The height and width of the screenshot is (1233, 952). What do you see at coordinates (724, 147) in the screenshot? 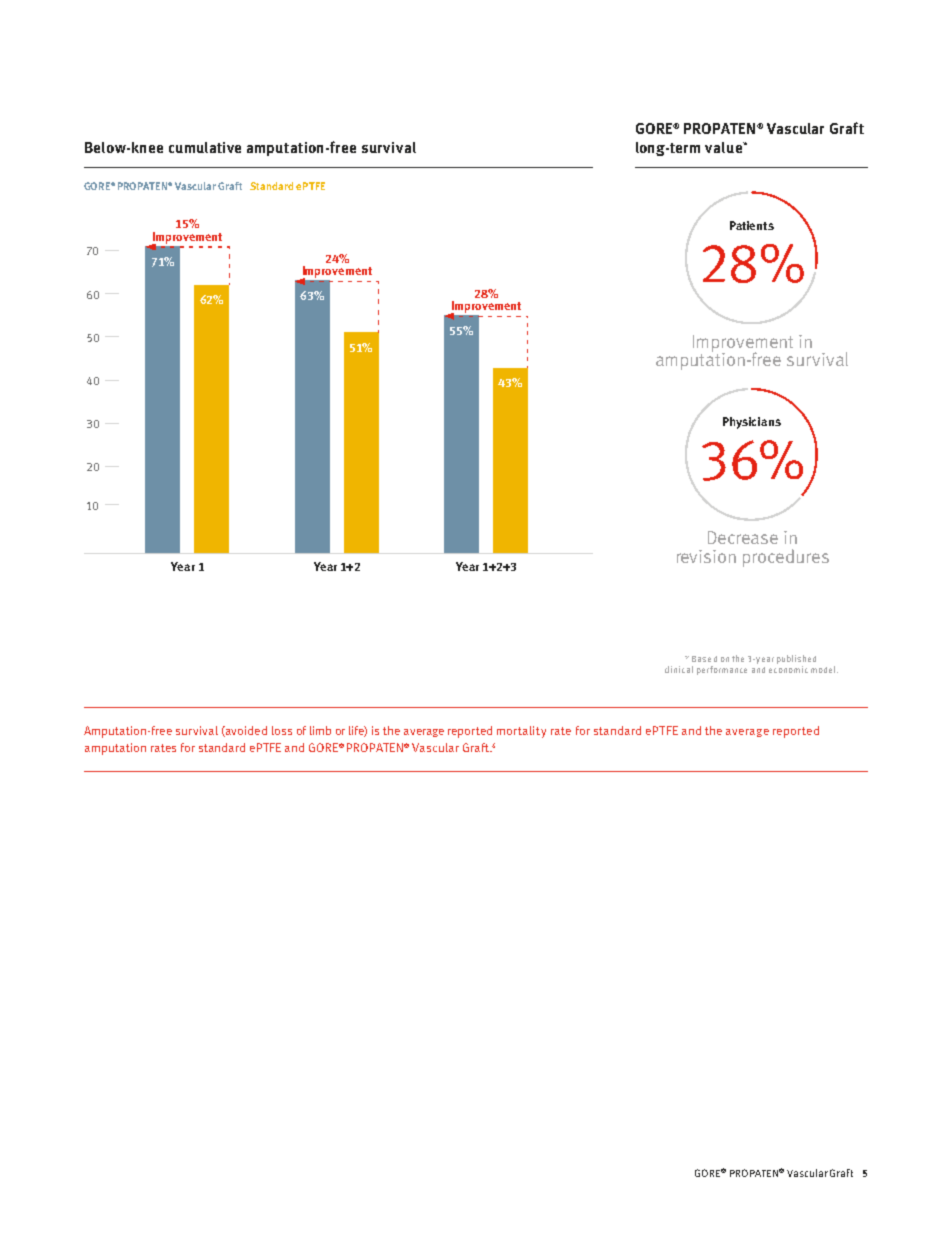
I see `value` at bounding box center [724, 147].
